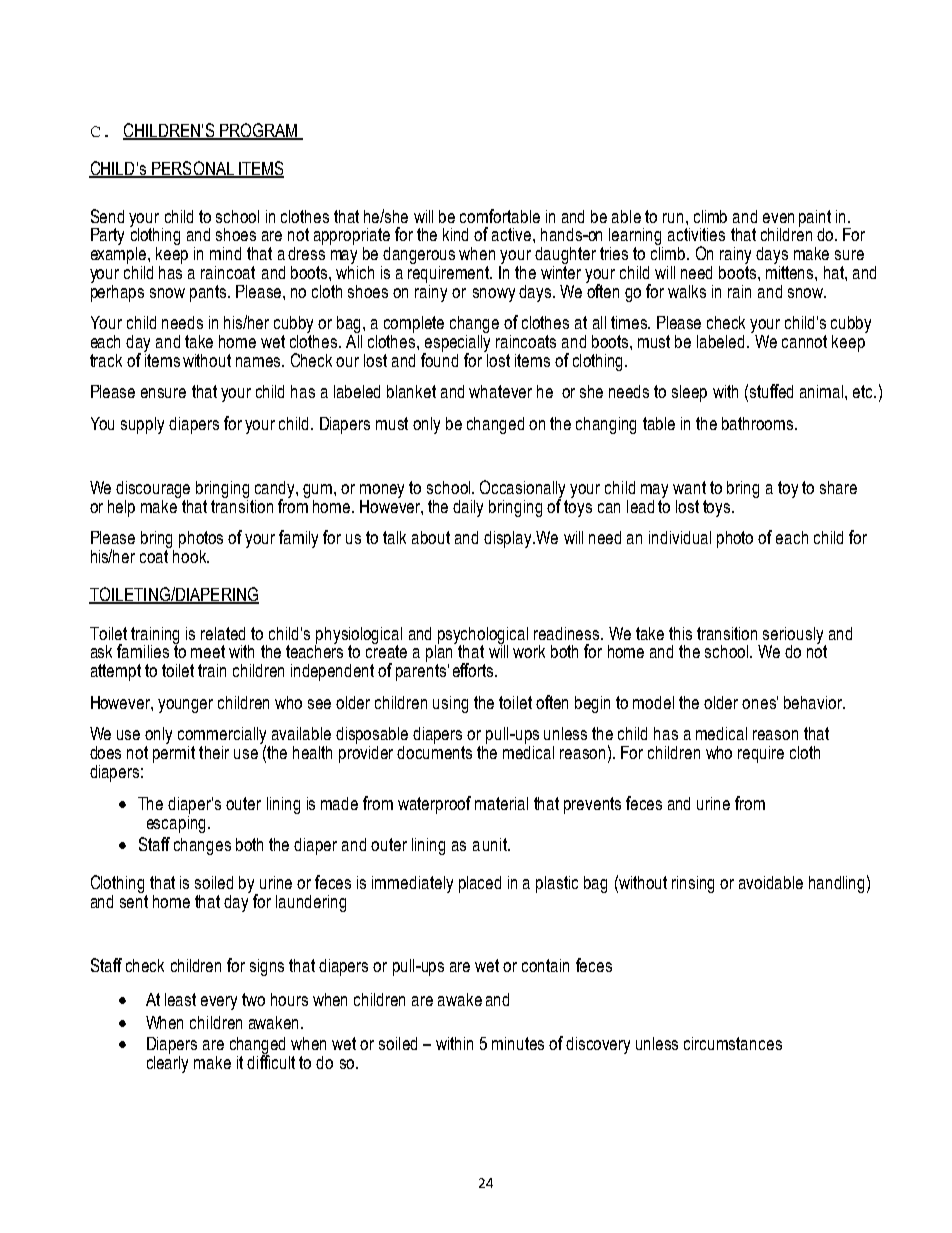 This screenshot has width=952, height=1233. Describe the element at coordinates (518, 1043) in the screenshot. I see `minutes` at that location.
